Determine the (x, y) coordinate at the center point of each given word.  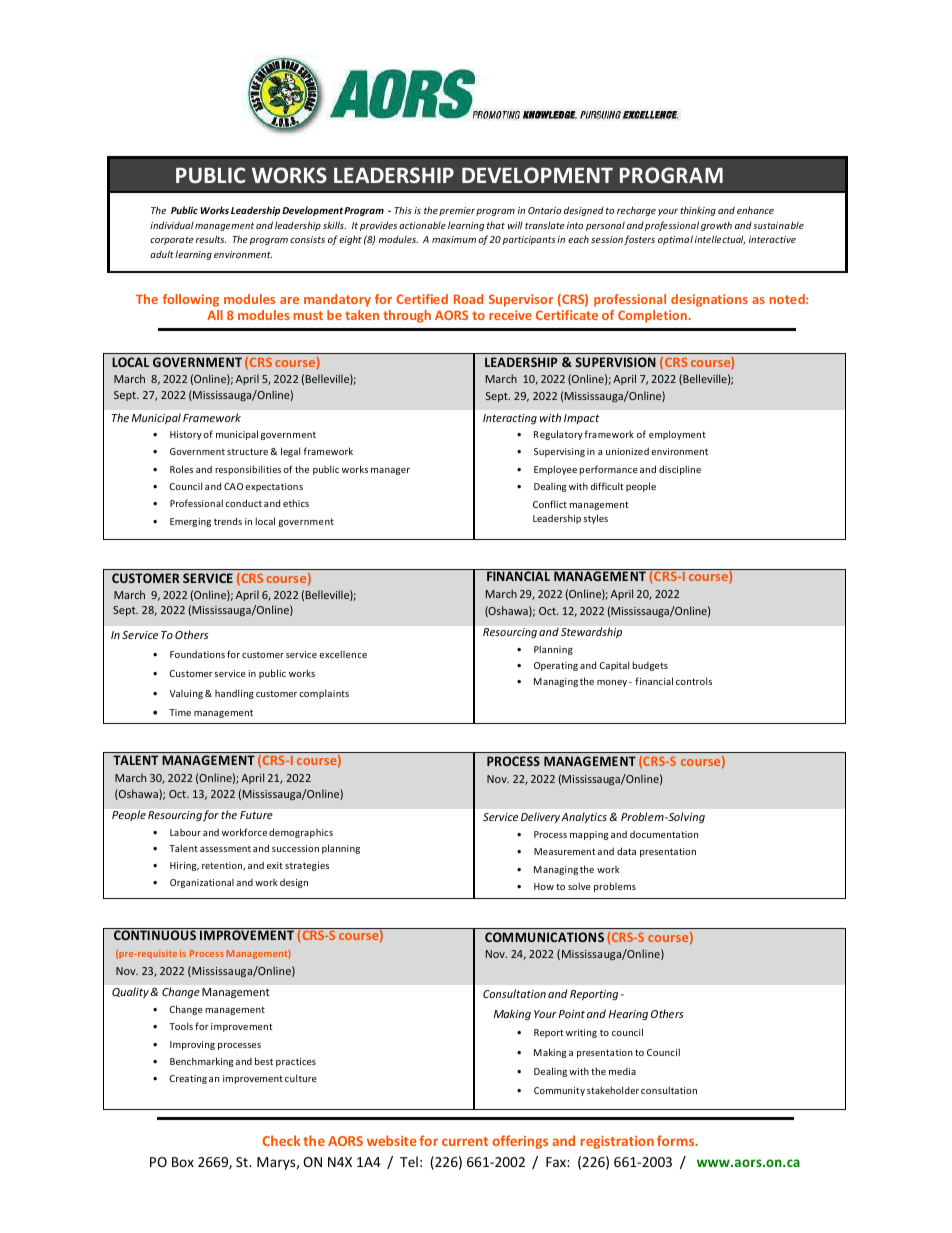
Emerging (190, 522)
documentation (664, 834)
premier (457, 211)
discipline (680, 470)
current (465, 1141)
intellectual (720, 240)
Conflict (550, 504)
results (211, 239)
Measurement (564, 851)
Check (281, 1140)
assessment (225, 849)
